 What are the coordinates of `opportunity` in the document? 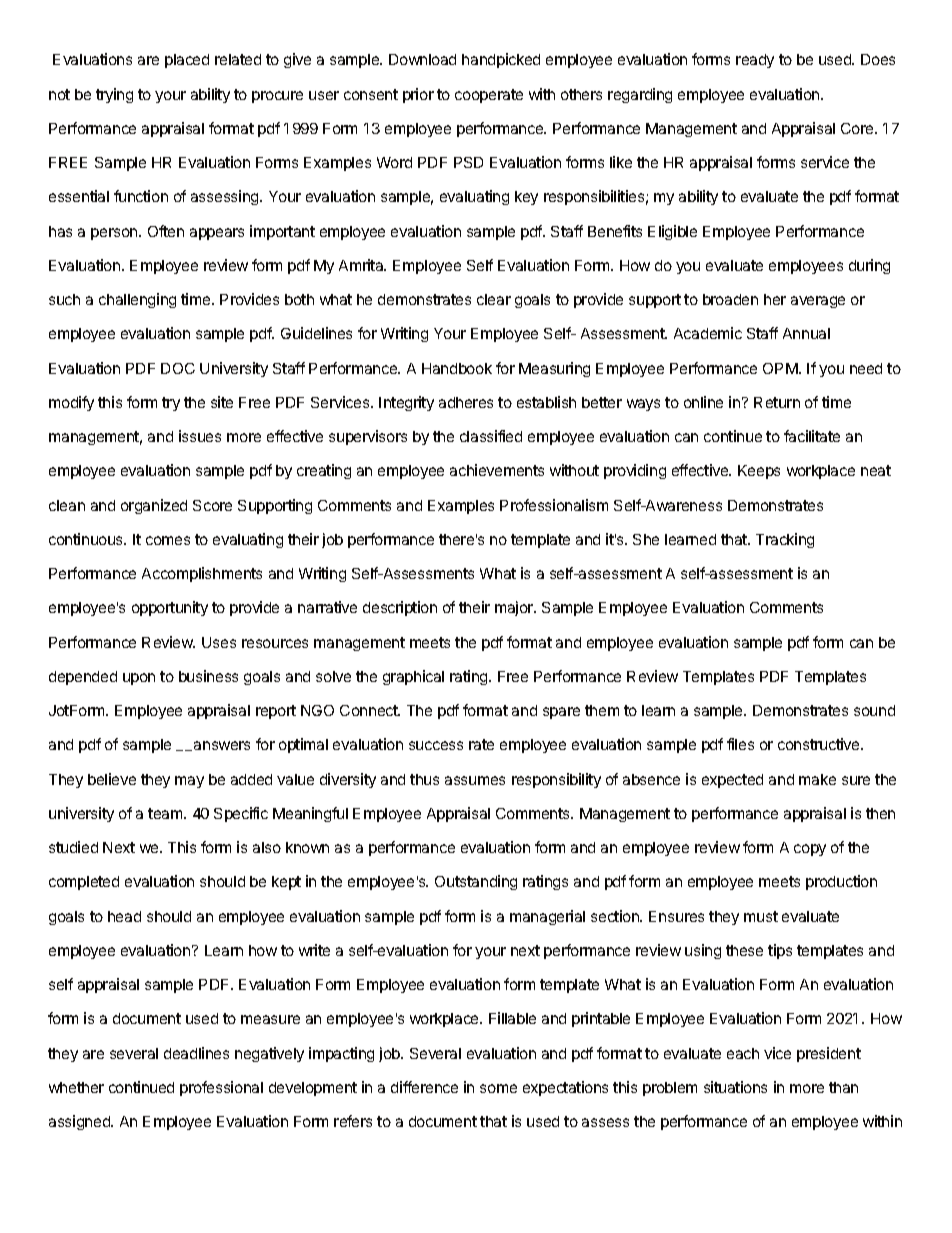 It's located at (170, 608).
